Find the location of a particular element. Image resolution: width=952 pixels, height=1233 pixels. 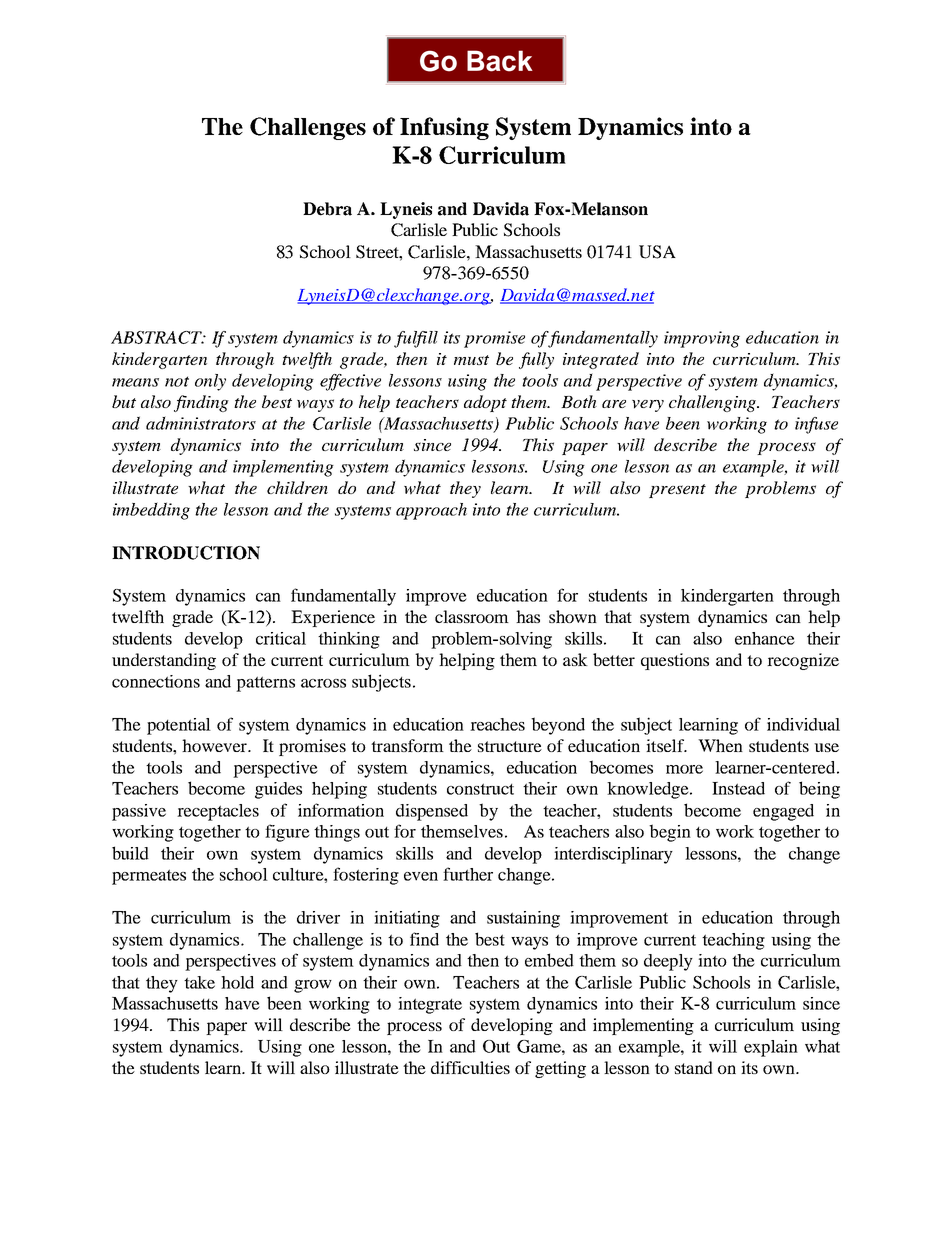

fulfill is located at coordinates (416, 339).
